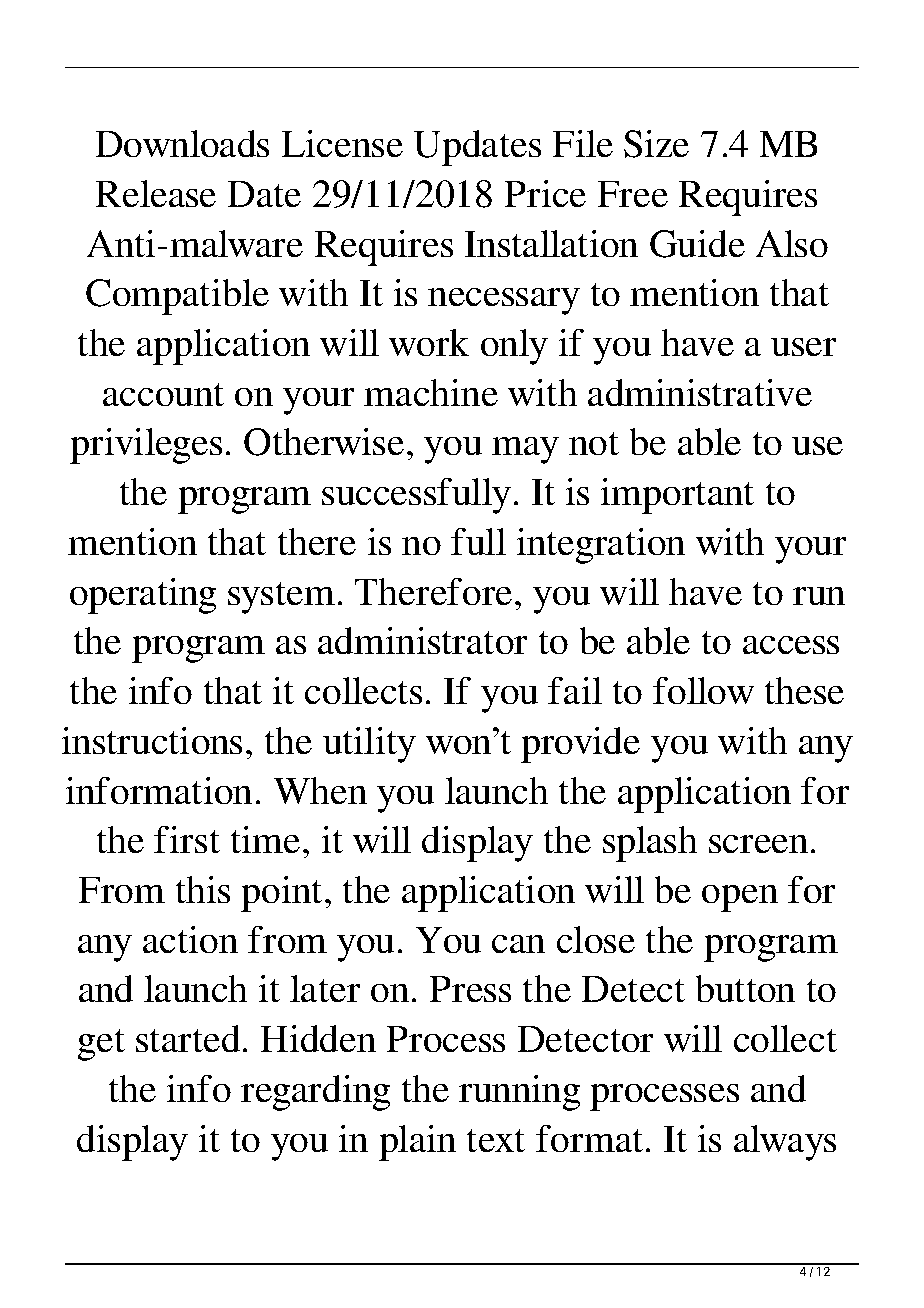  I want to click on follow, so click(703, 690).
